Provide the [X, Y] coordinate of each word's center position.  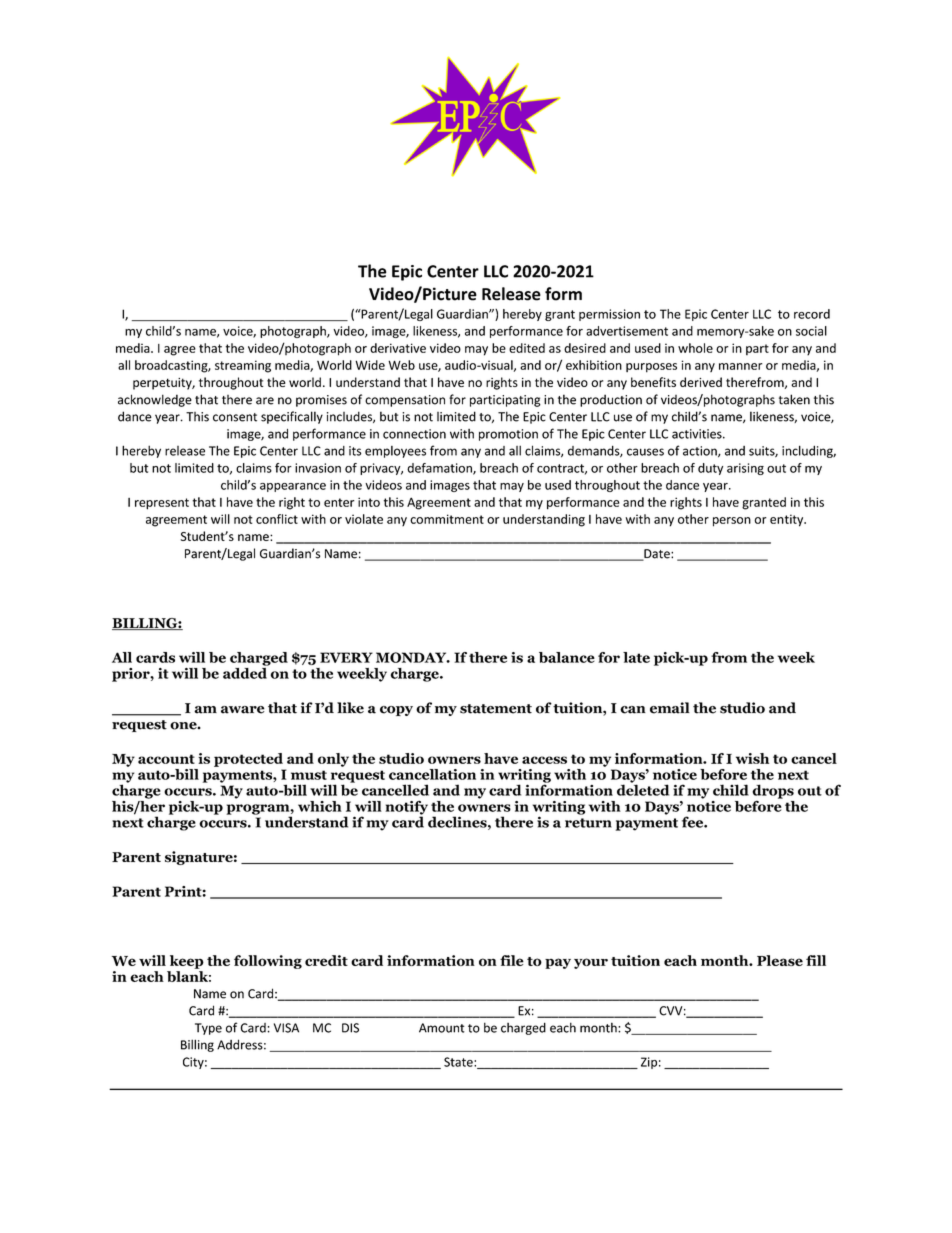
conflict [277, 519]
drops [773, 791]
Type [208, 1029]
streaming [243, 366]
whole [695, 348]
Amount [442, 1028]
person [732, 522]
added [246, 672]
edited [527, 348]
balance [567, 657]
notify [406, 809]
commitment [447, 519]
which [320, 806]
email [670, 708]
